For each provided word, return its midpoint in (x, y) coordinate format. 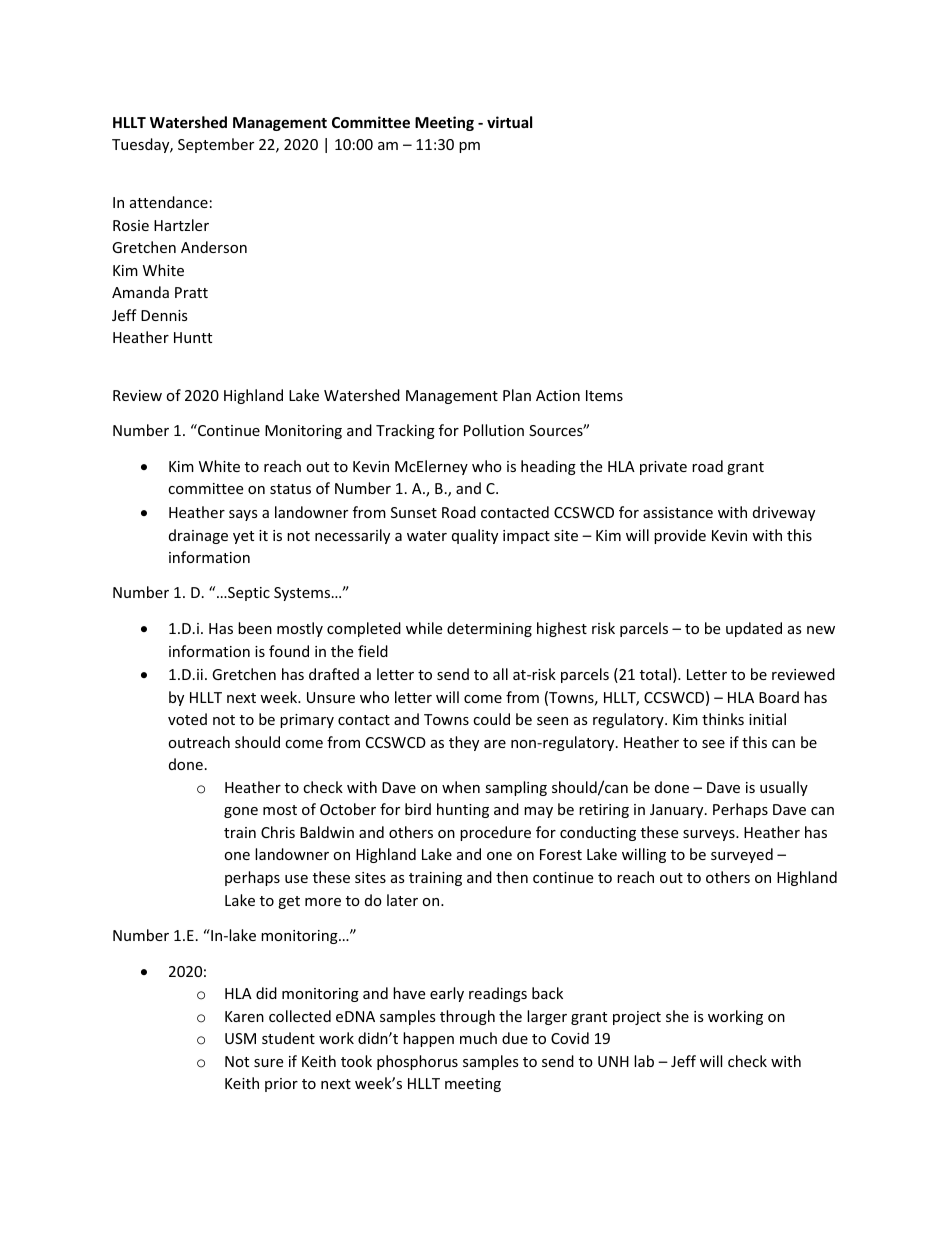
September (216, 145)
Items (604, 395)
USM (240, 1038)
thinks (723, 719)
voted (187, 719)
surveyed (742, 855)
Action (558, 395)
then (512, 877)
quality (475, 536)
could (491, 719)
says (243, 515)
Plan (517, 395)
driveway (784, 513)
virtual (509, 122)
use (296, 879)
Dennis (164, 315)
